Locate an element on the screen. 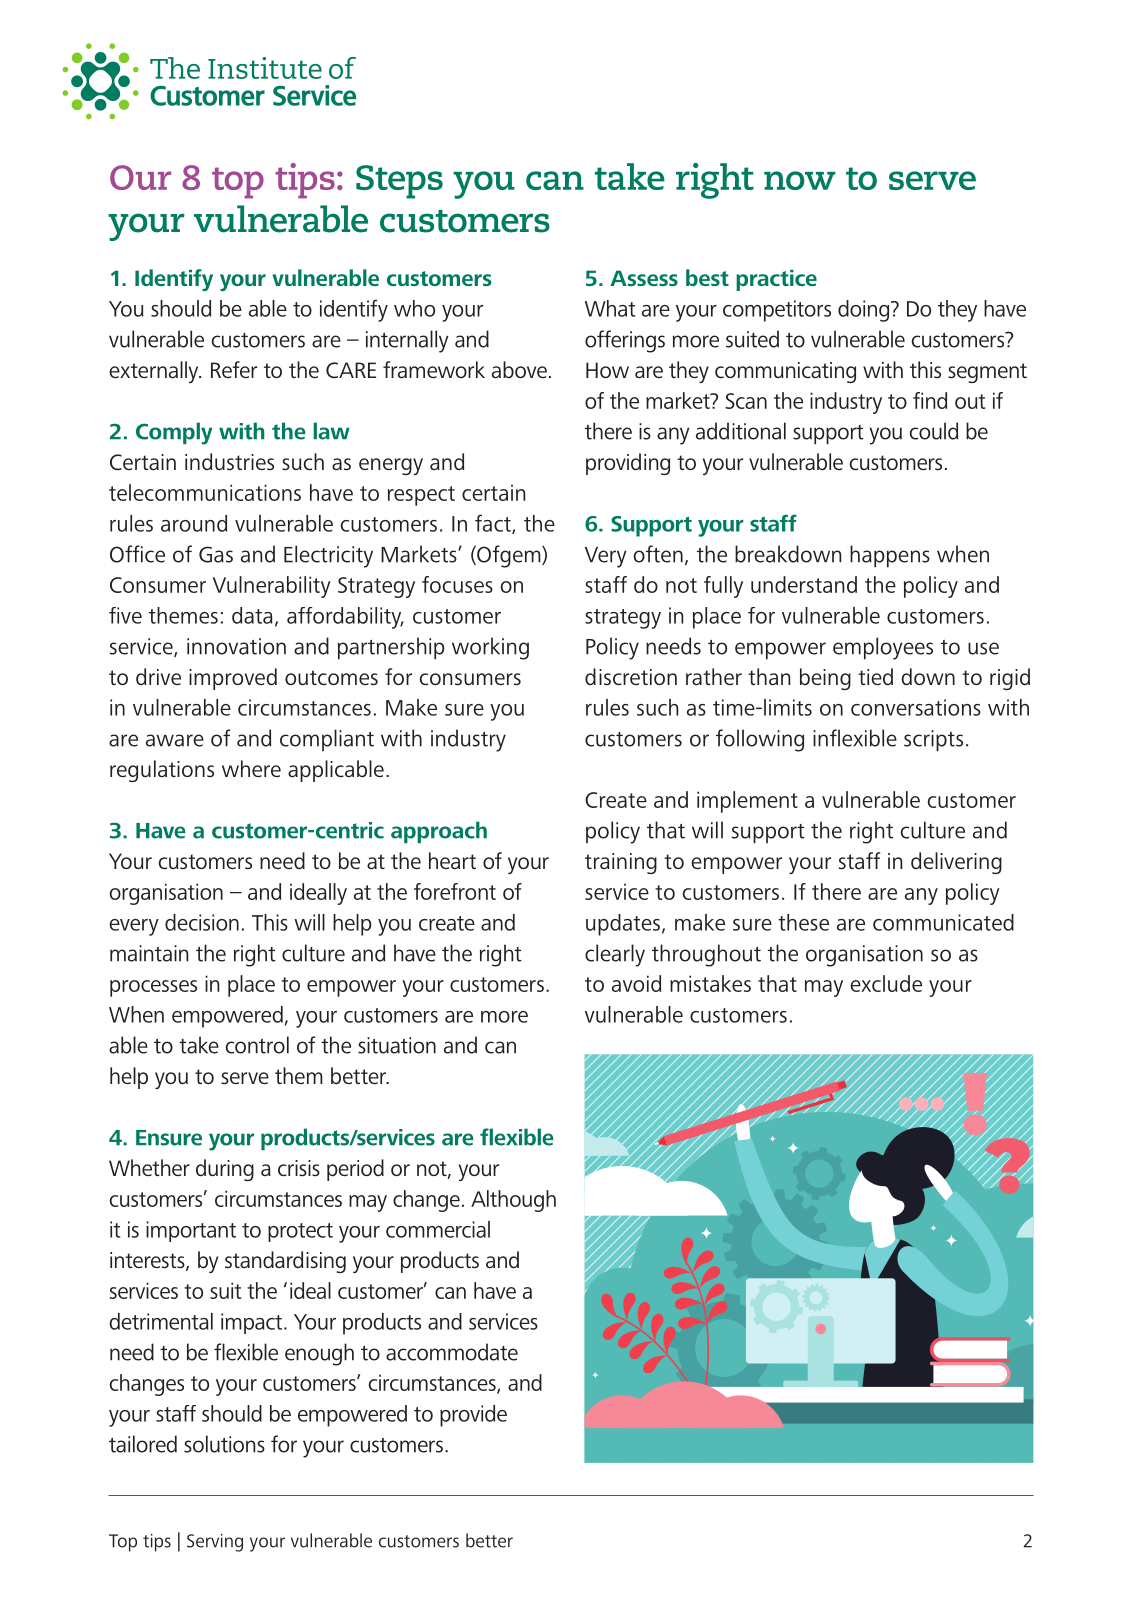 The width and height of the screenshot is (1142, 1615). delivering is located at coordinates (956, 863).
